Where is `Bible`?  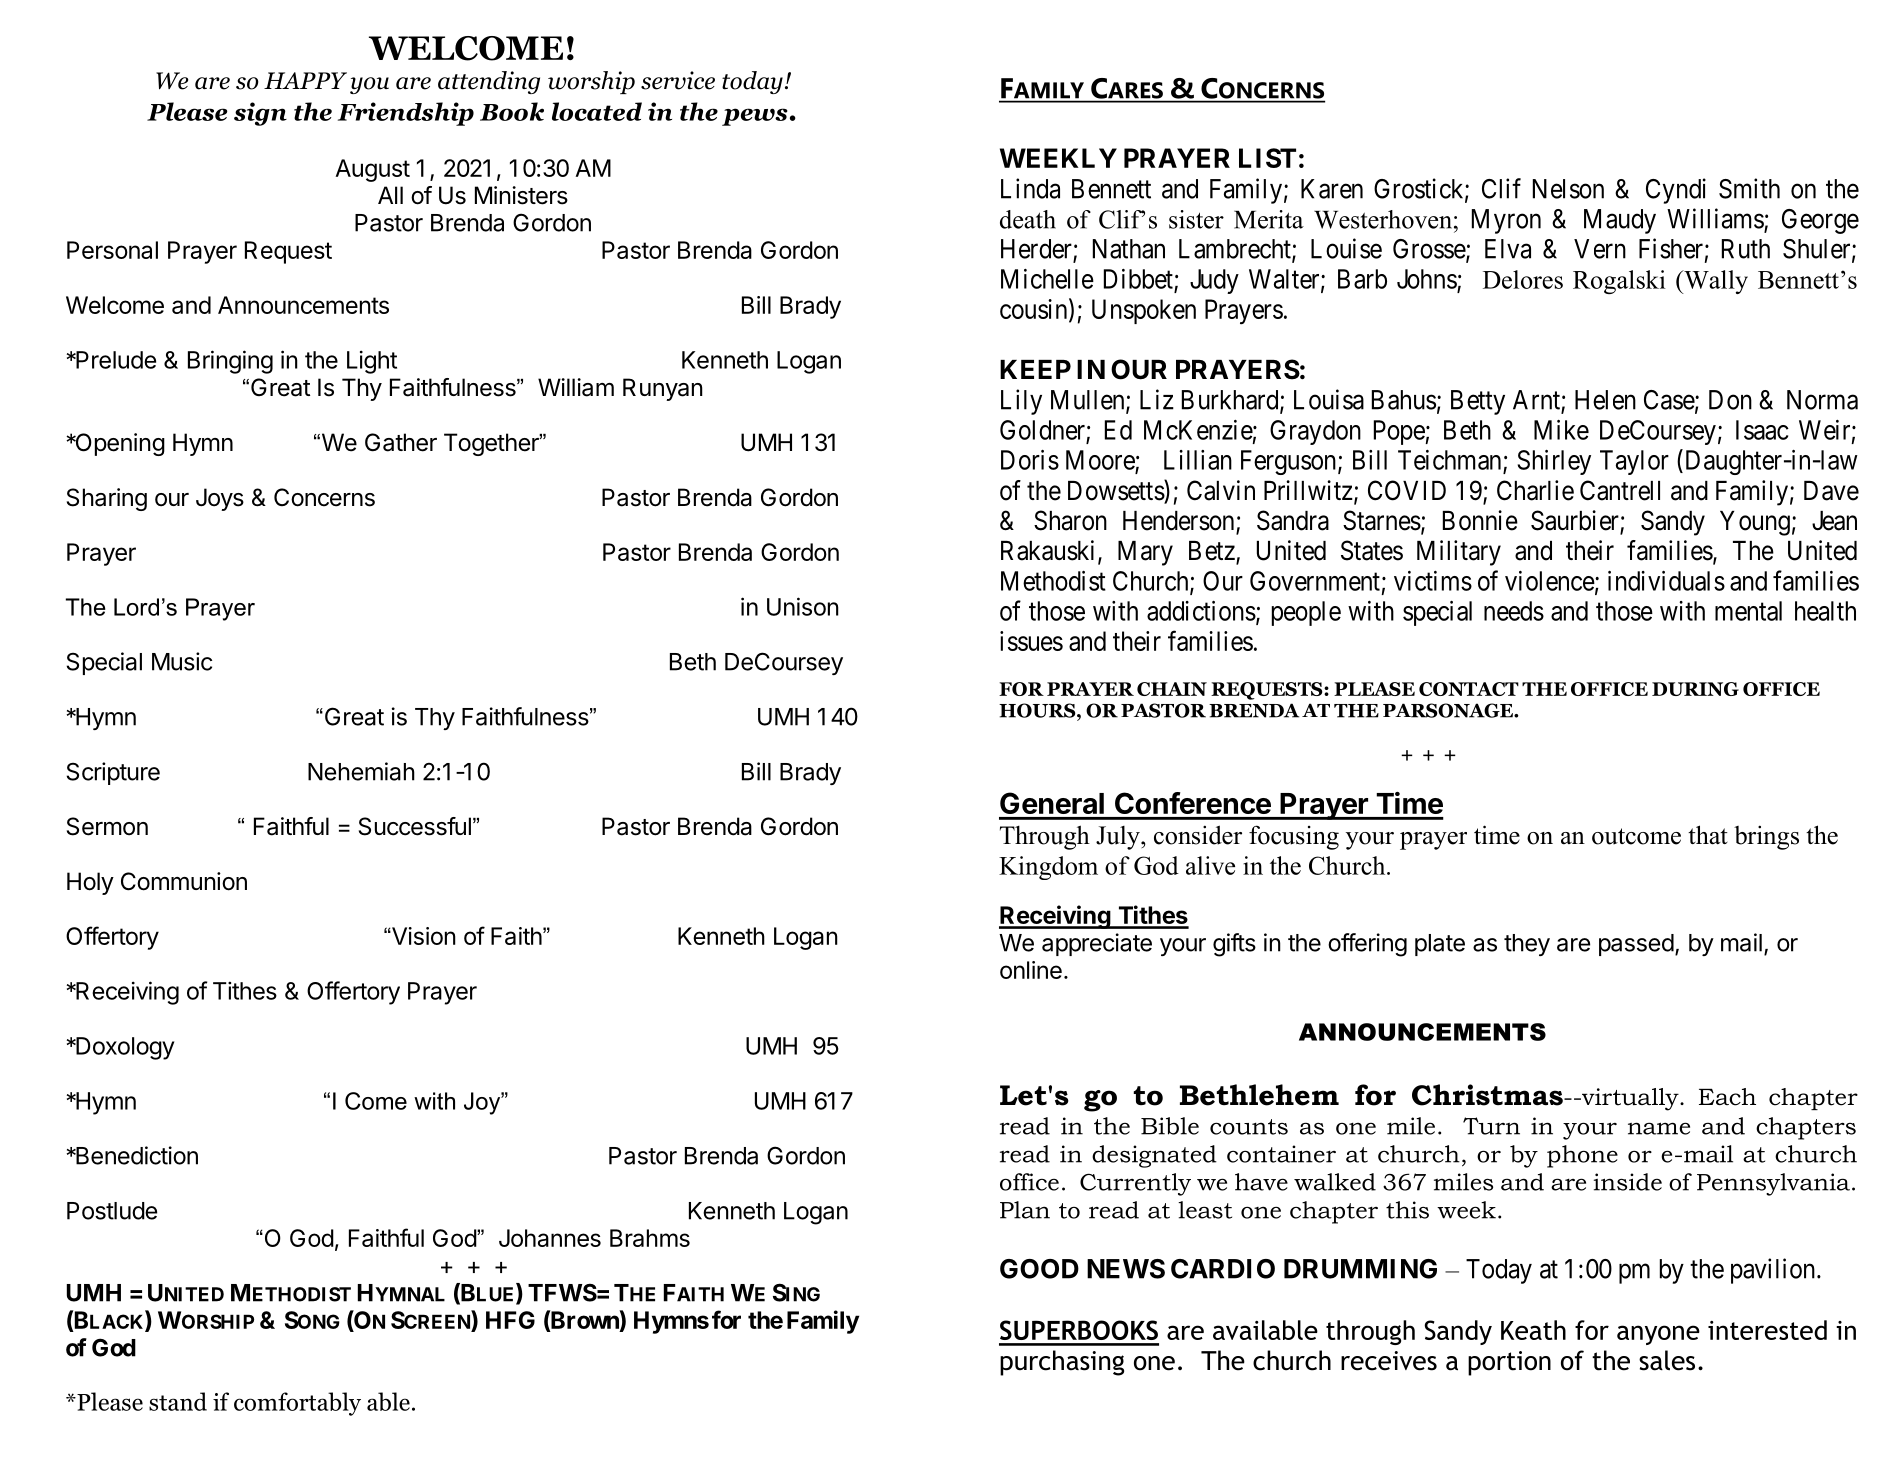
Bible is located at coordinates (1170, 1126).
